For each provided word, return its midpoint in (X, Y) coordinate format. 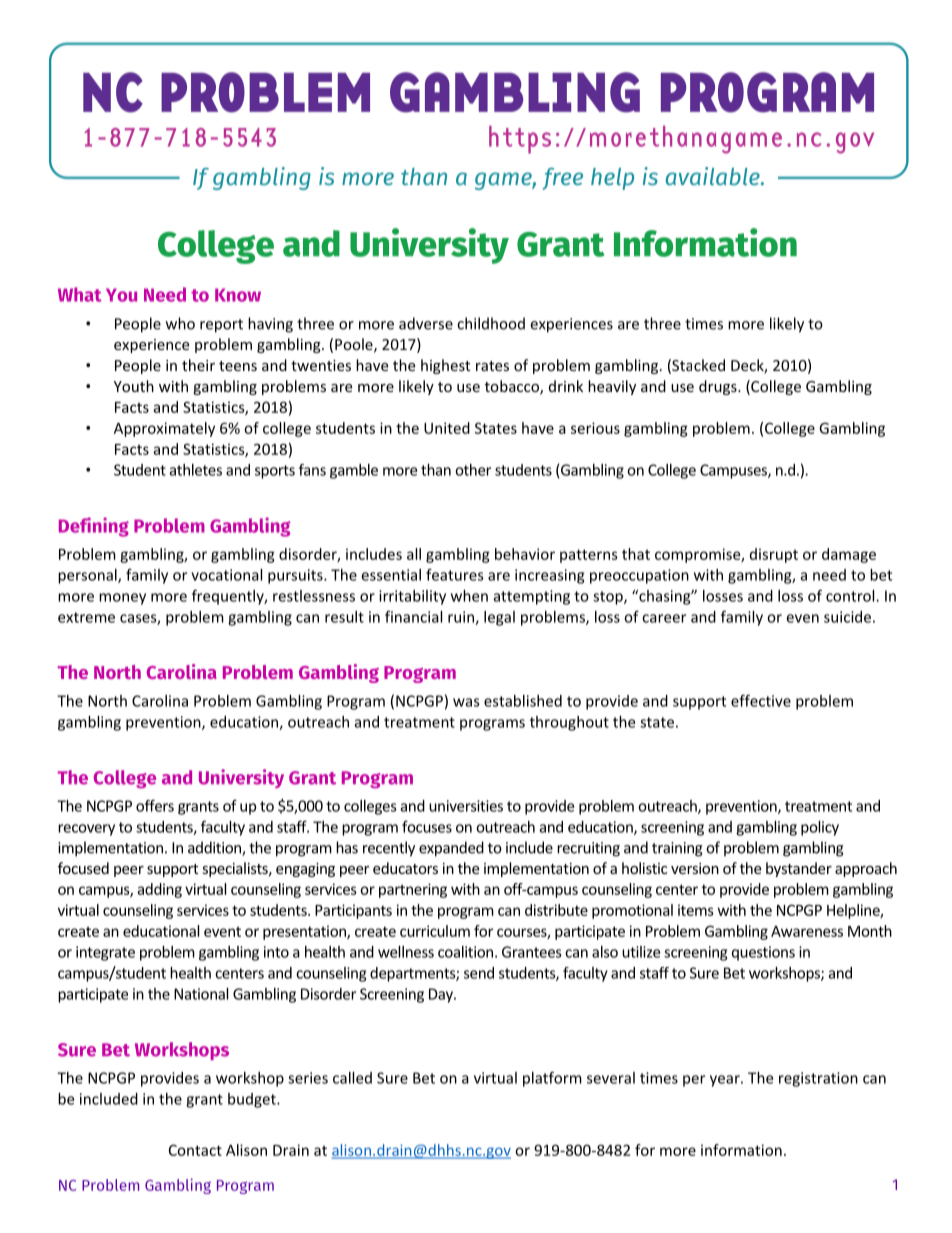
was (466, 702)
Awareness (807, 931)
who (180, 323)
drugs (719, 387)
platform (552, 1079)
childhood (491, 323)
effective (761, 700)
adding (159, 890)
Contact (195, 1150)
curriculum (435, 931)
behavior (525, 554)
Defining (94, 527)
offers (155, 805)
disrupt (774, 555)
